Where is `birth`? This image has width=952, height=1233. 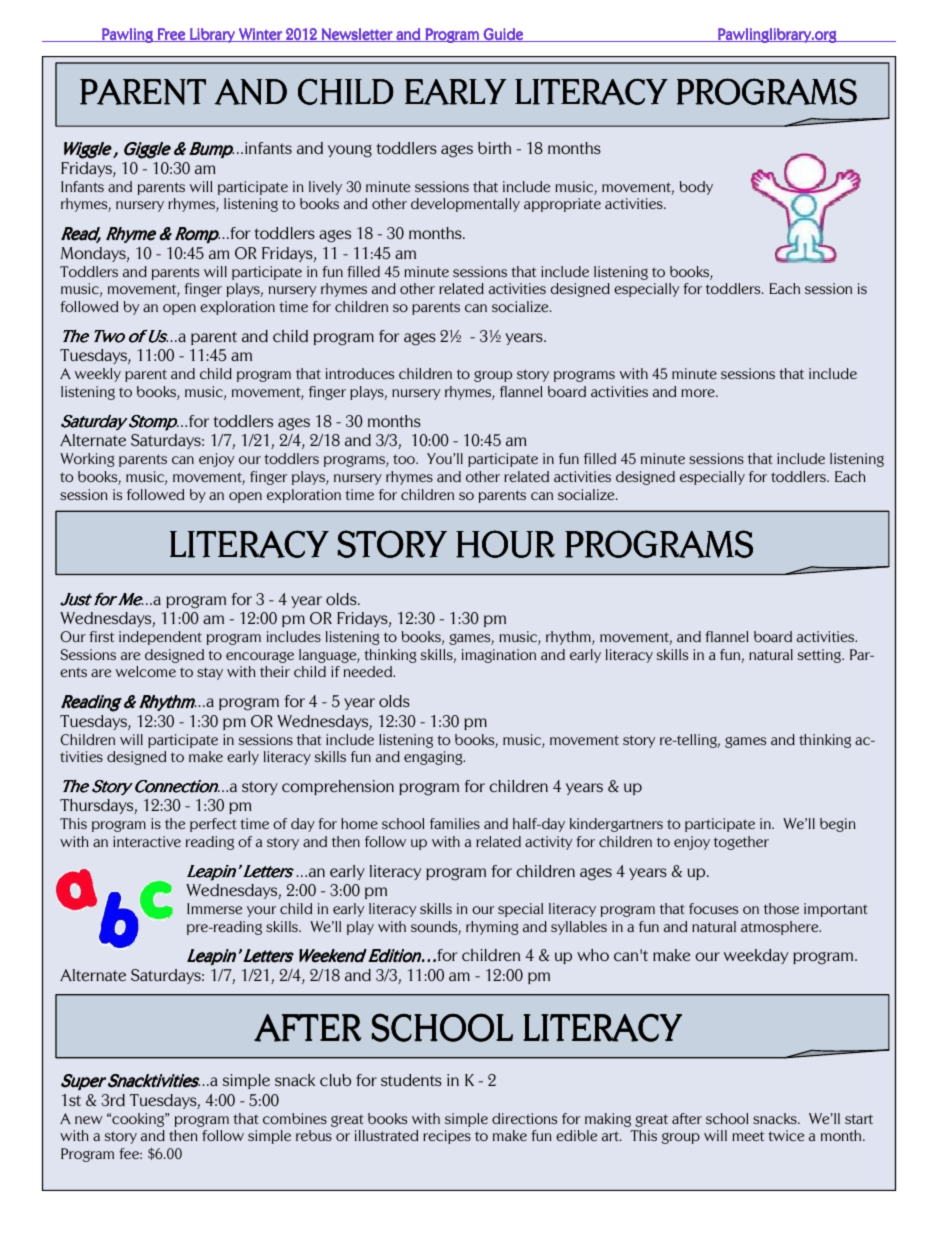
birth is located at coordinates (494, 148).
